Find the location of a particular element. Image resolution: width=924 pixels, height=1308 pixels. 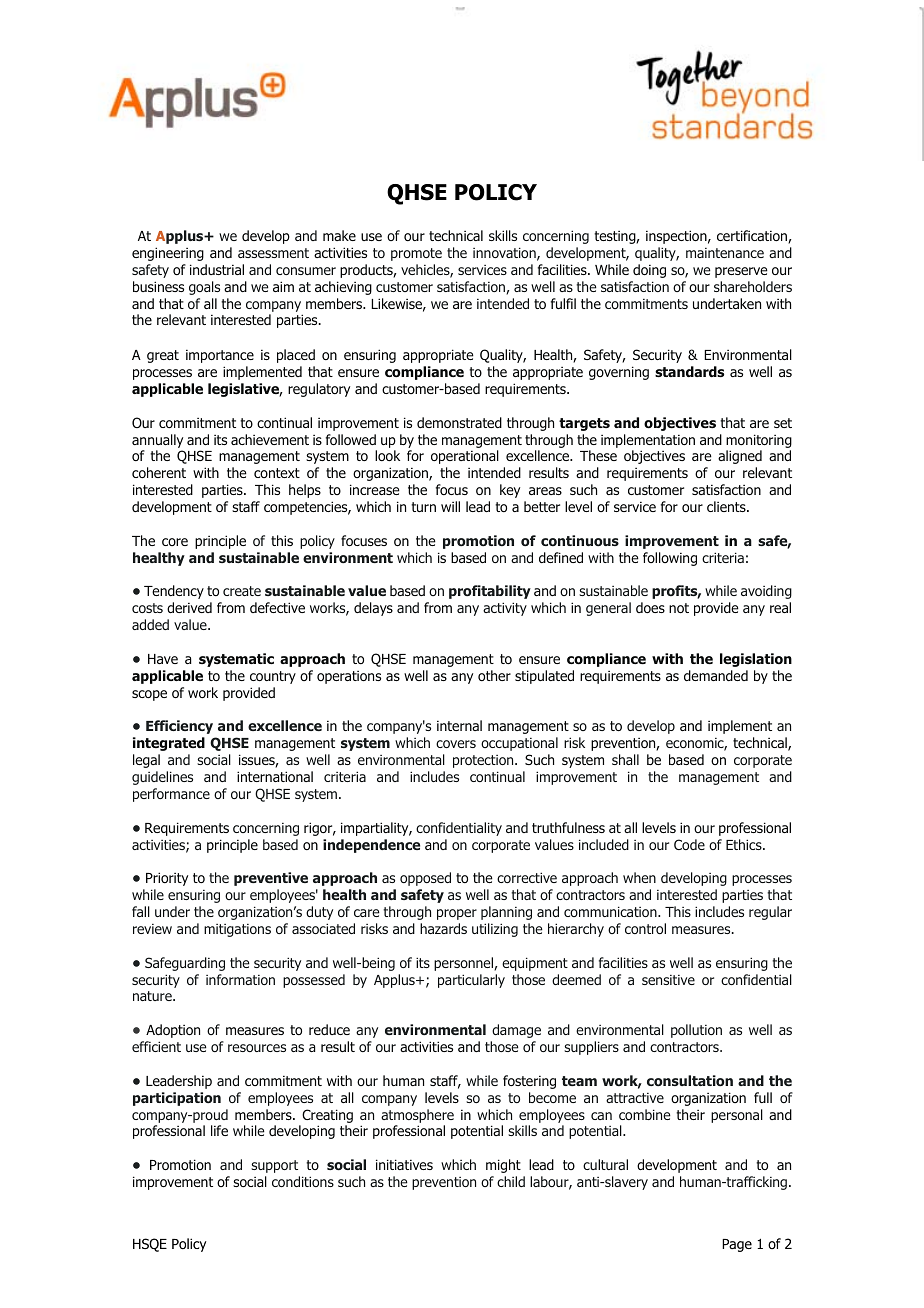

Efficiency is located at coordinates (179, 727).
